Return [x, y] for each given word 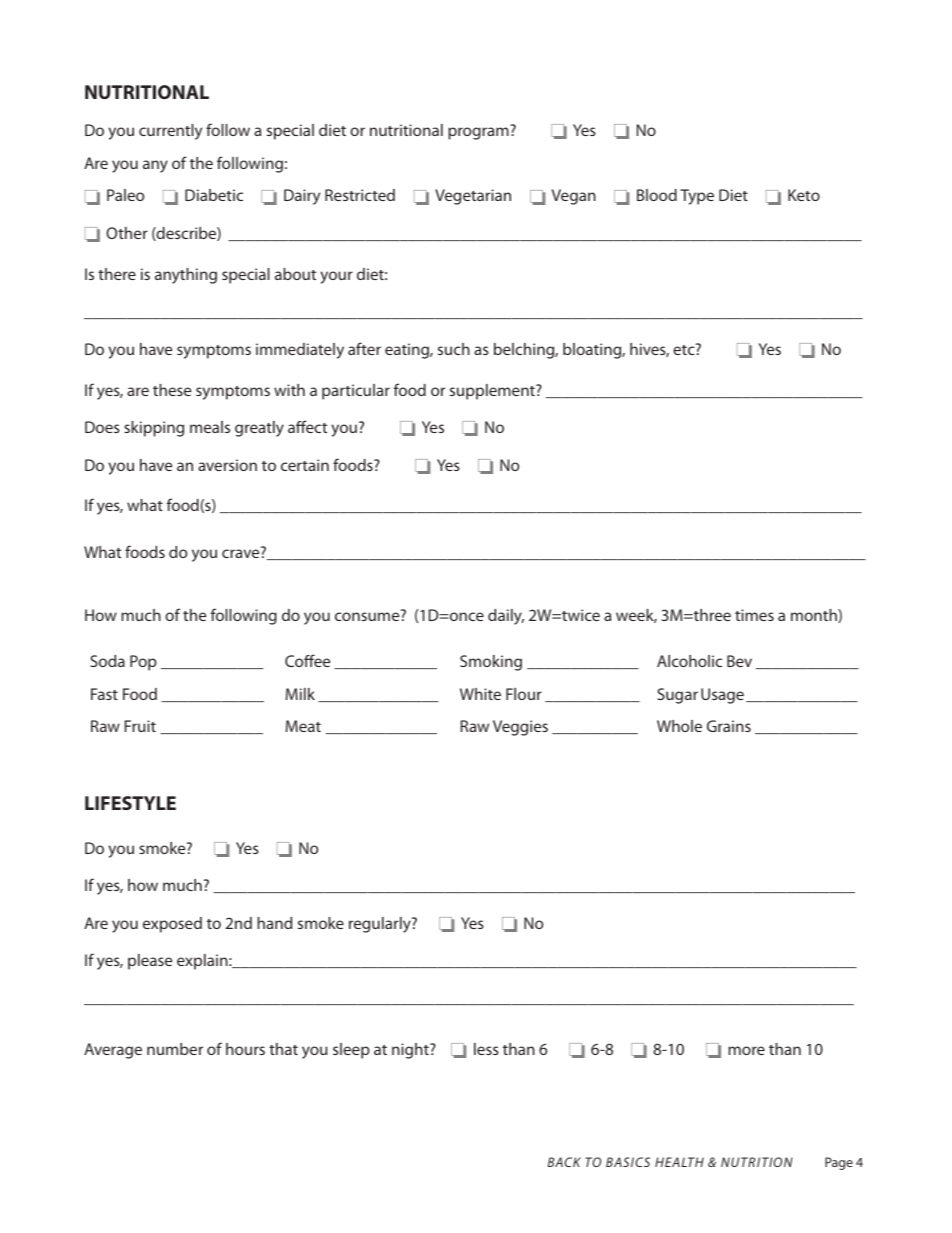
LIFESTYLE [130, 803]
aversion [227, 465]
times [754, 615]
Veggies [520, 728]
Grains [729, 726]
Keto [804, 195]
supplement [493, 392]
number [175, 1049]
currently [170, 132]
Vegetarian [473, 197]
